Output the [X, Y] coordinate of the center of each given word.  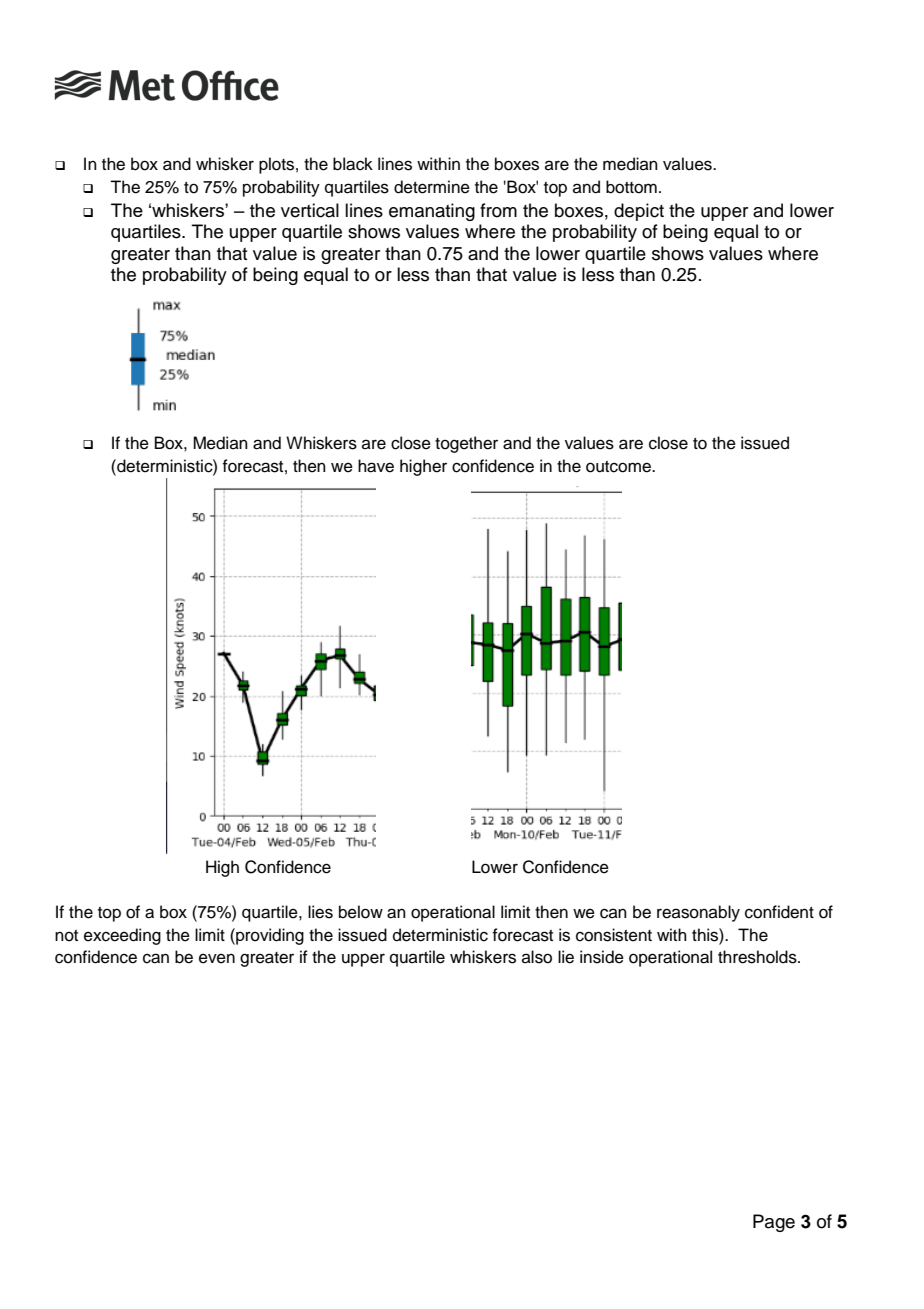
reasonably [698, 913]
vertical [310, 210]
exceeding [122, 936]
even [217, 958]
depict [639, 212]
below [361, 912]
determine [432, 187]
